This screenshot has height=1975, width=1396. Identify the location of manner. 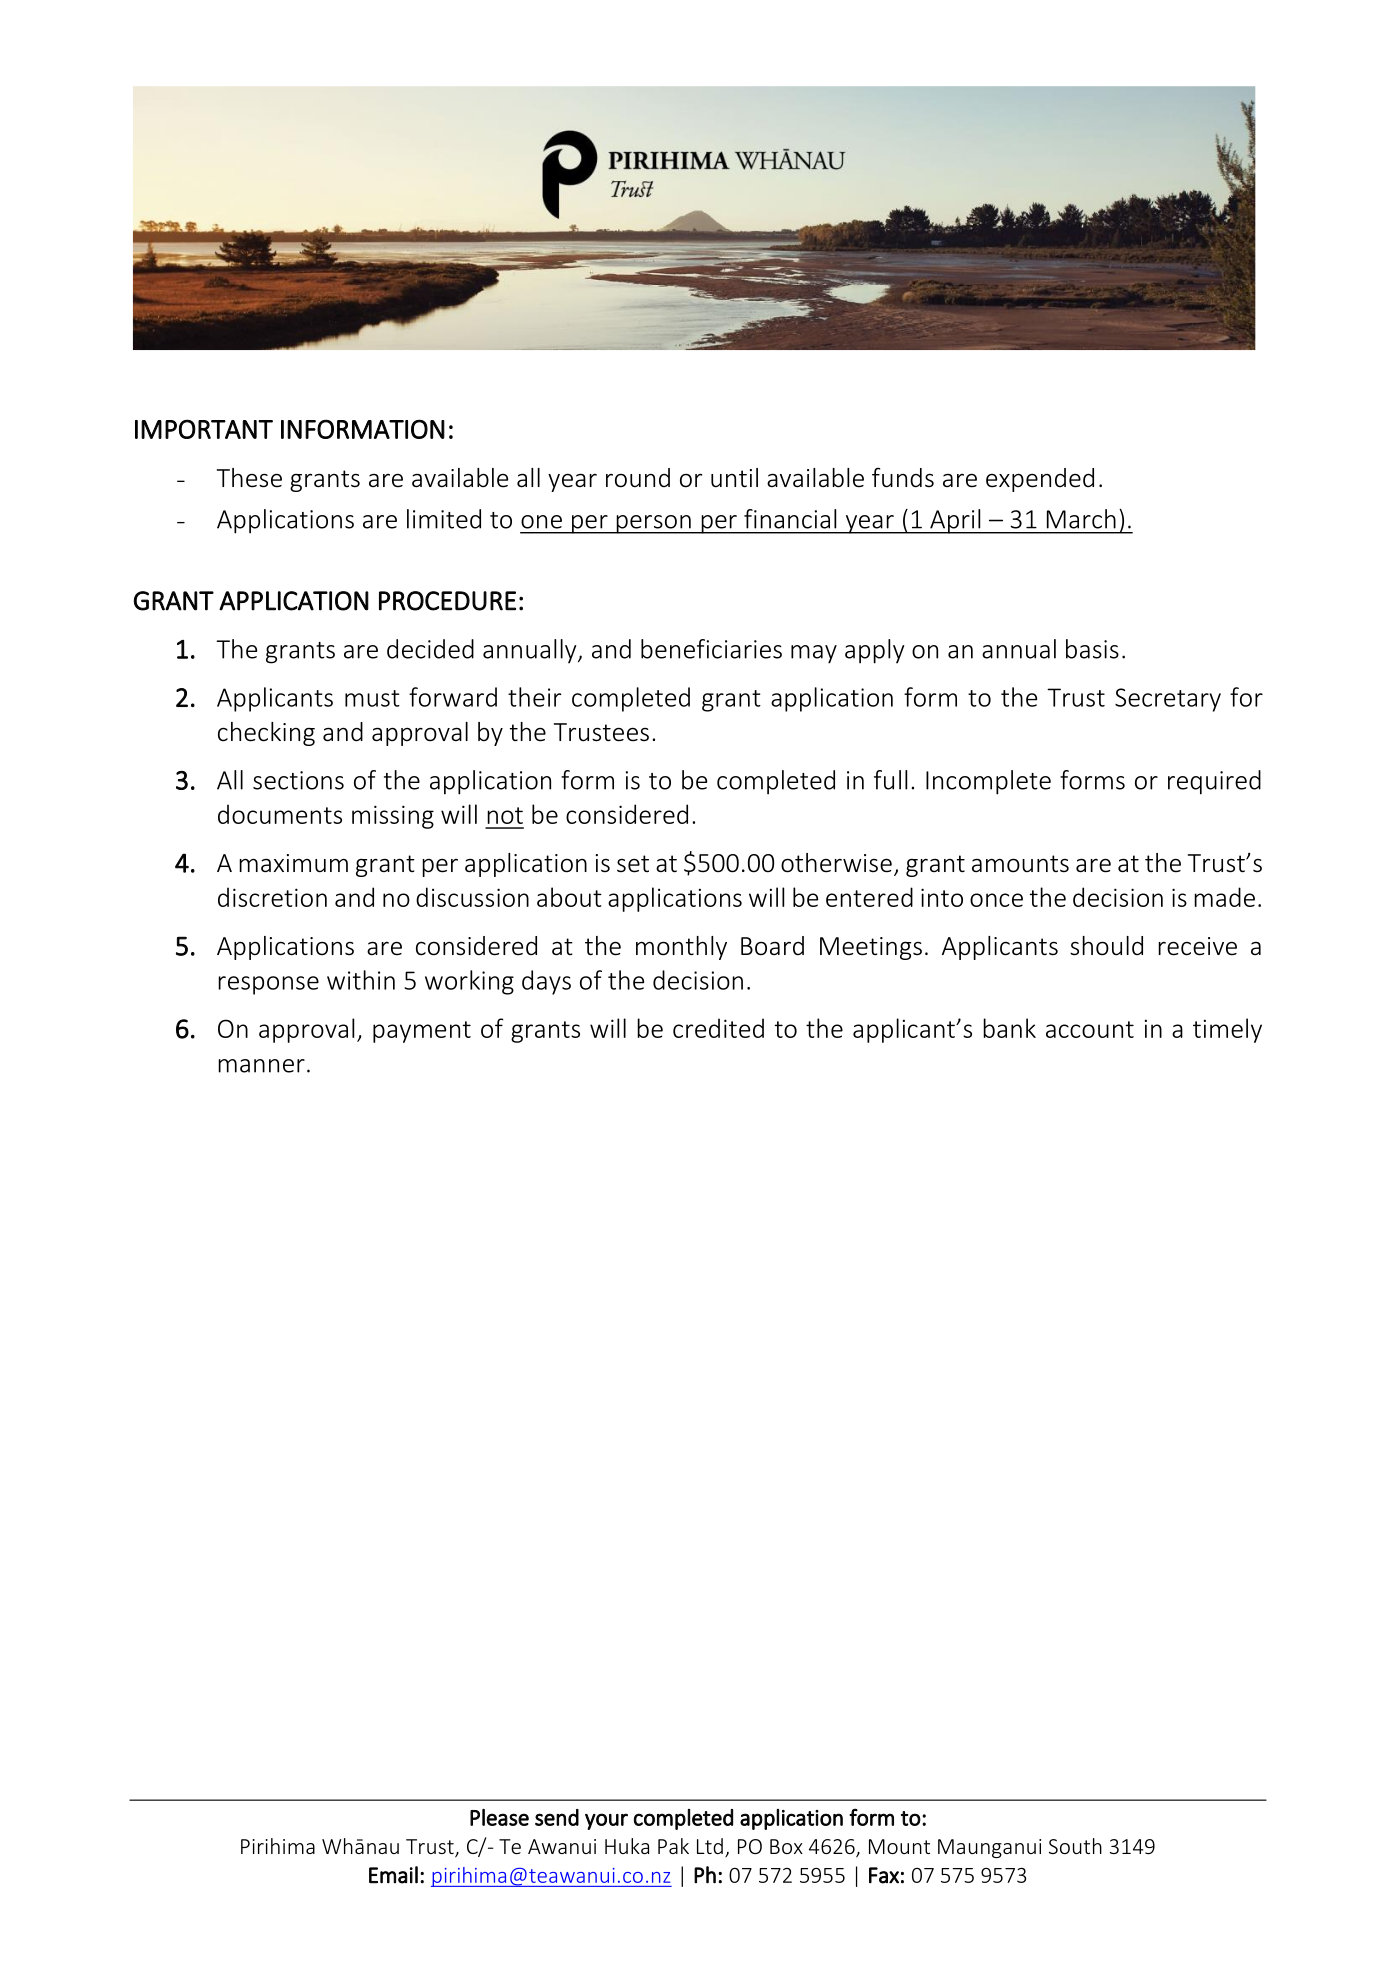
(261, 1066).
